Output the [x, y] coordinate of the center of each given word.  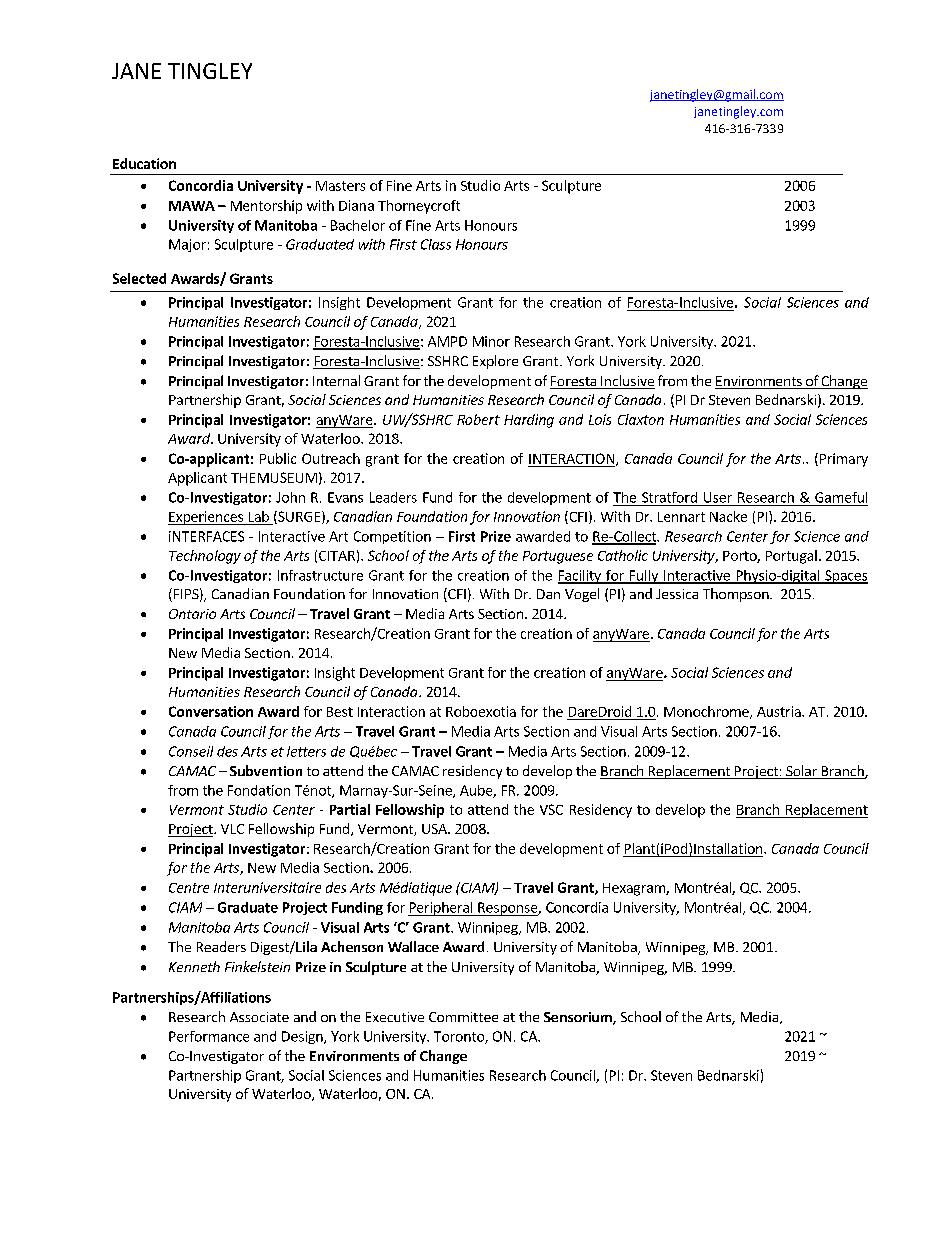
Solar [801, 772]
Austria [780, 711]
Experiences [207, 518]
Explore [495, 362]
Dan [548, 594]
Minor [491, 341]
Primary [842, 460]
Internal [336, 380]
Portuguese [558, 557]
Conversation [211, 711]
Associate [259, 1017]
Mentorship [266, 207]
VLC [232, 829]
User [718, 497]
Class [436, 244]
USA [435, 829]
